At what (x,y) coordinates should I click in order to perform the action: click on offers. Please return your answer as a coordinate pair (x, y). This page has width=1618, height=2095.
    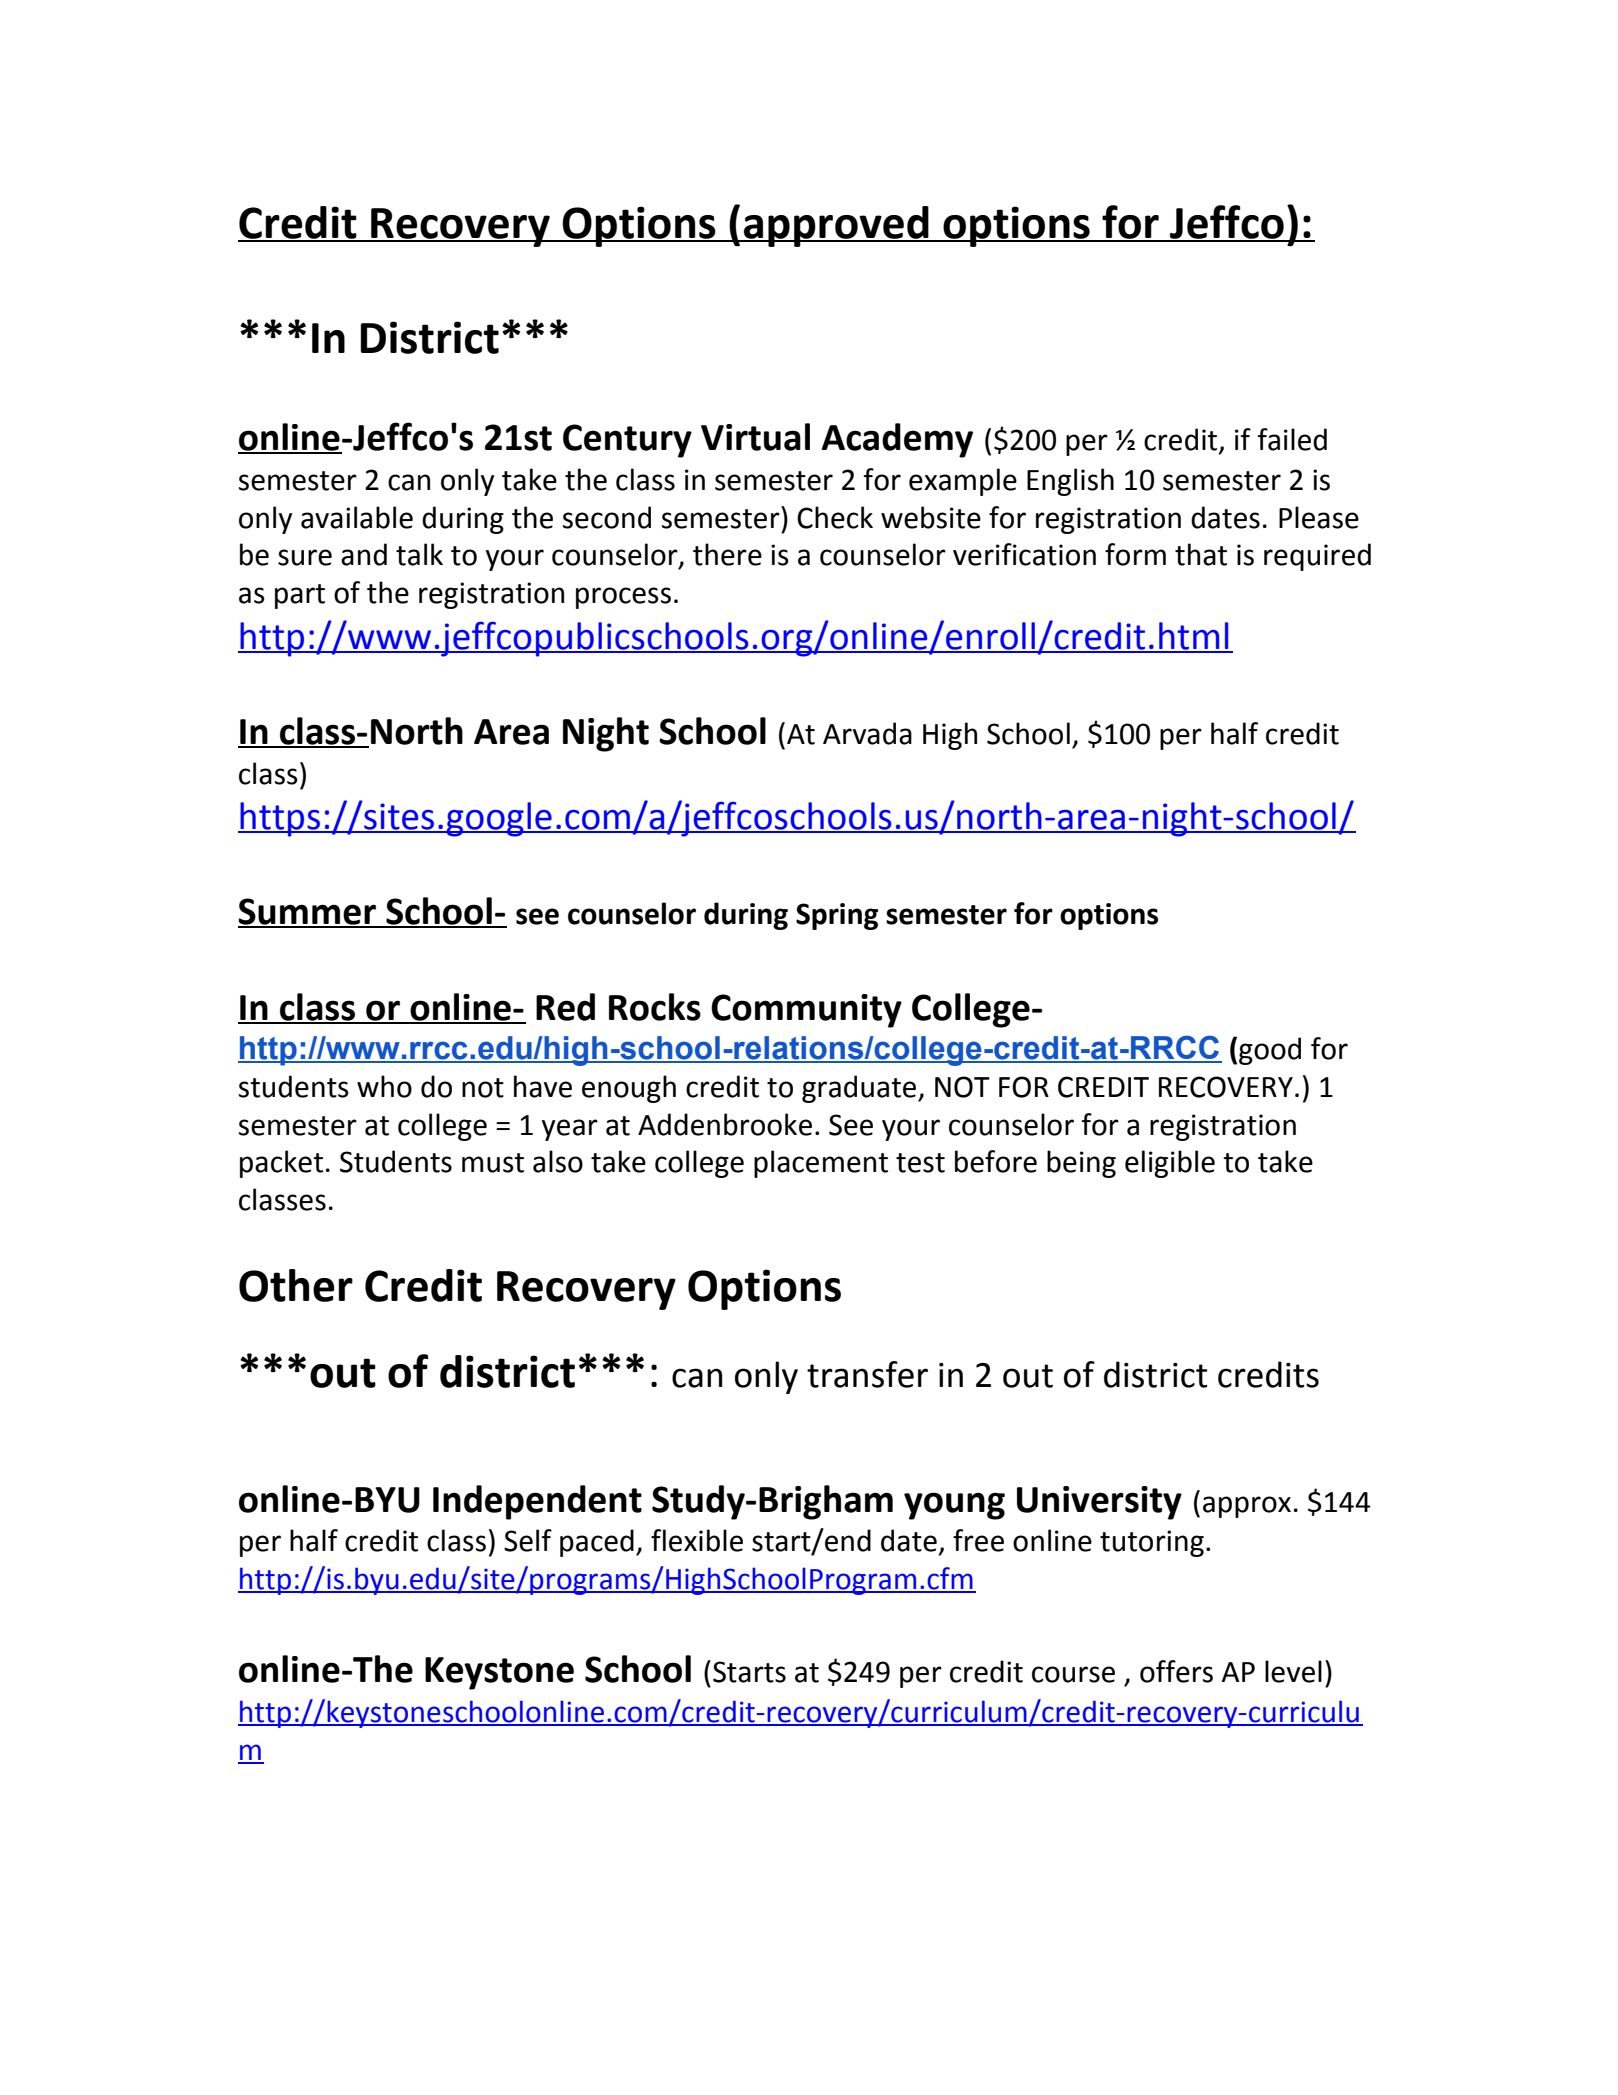
    Looking at the image, I should click on (1176, 1671).
